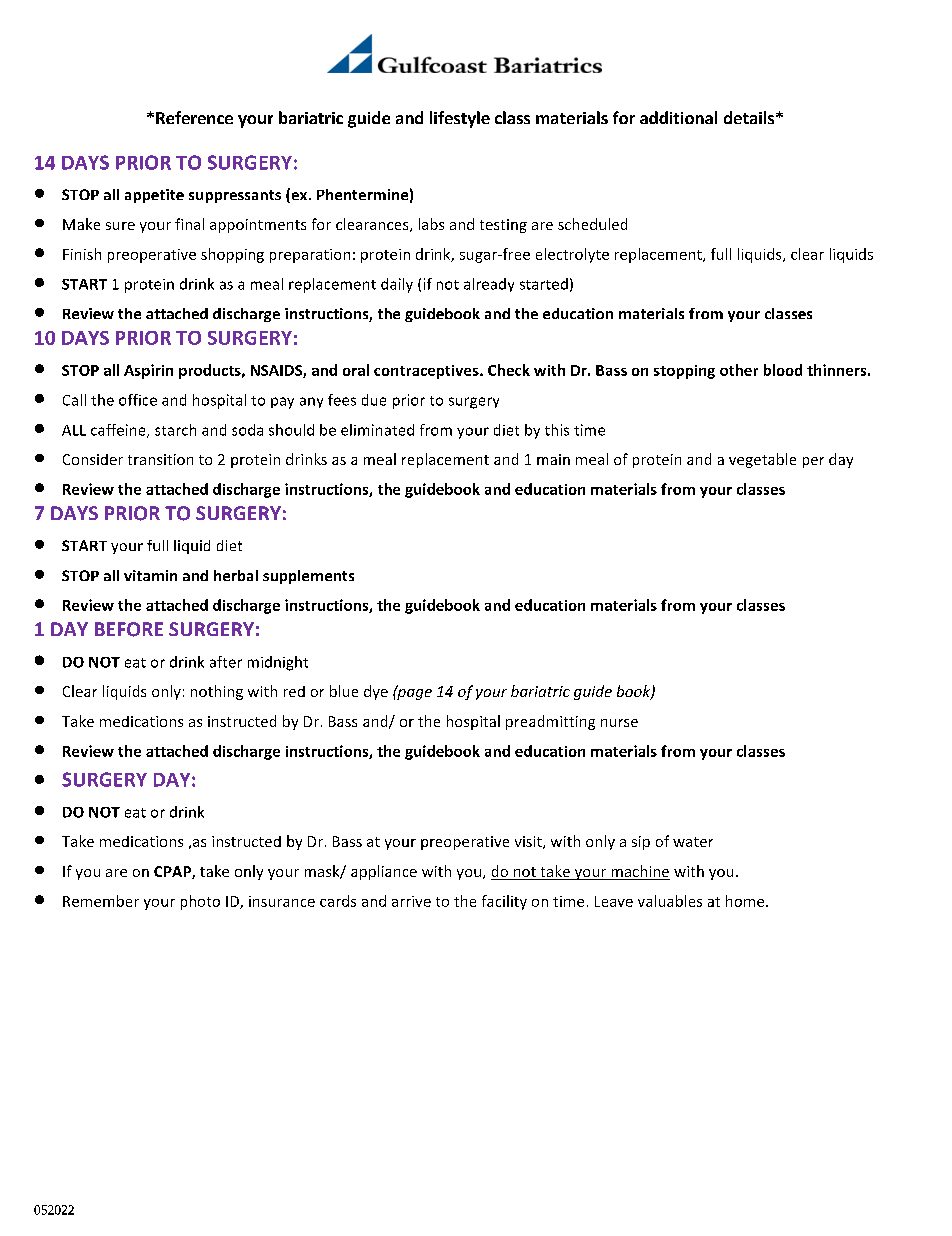  I want to click on photo, so click(200, 902).
